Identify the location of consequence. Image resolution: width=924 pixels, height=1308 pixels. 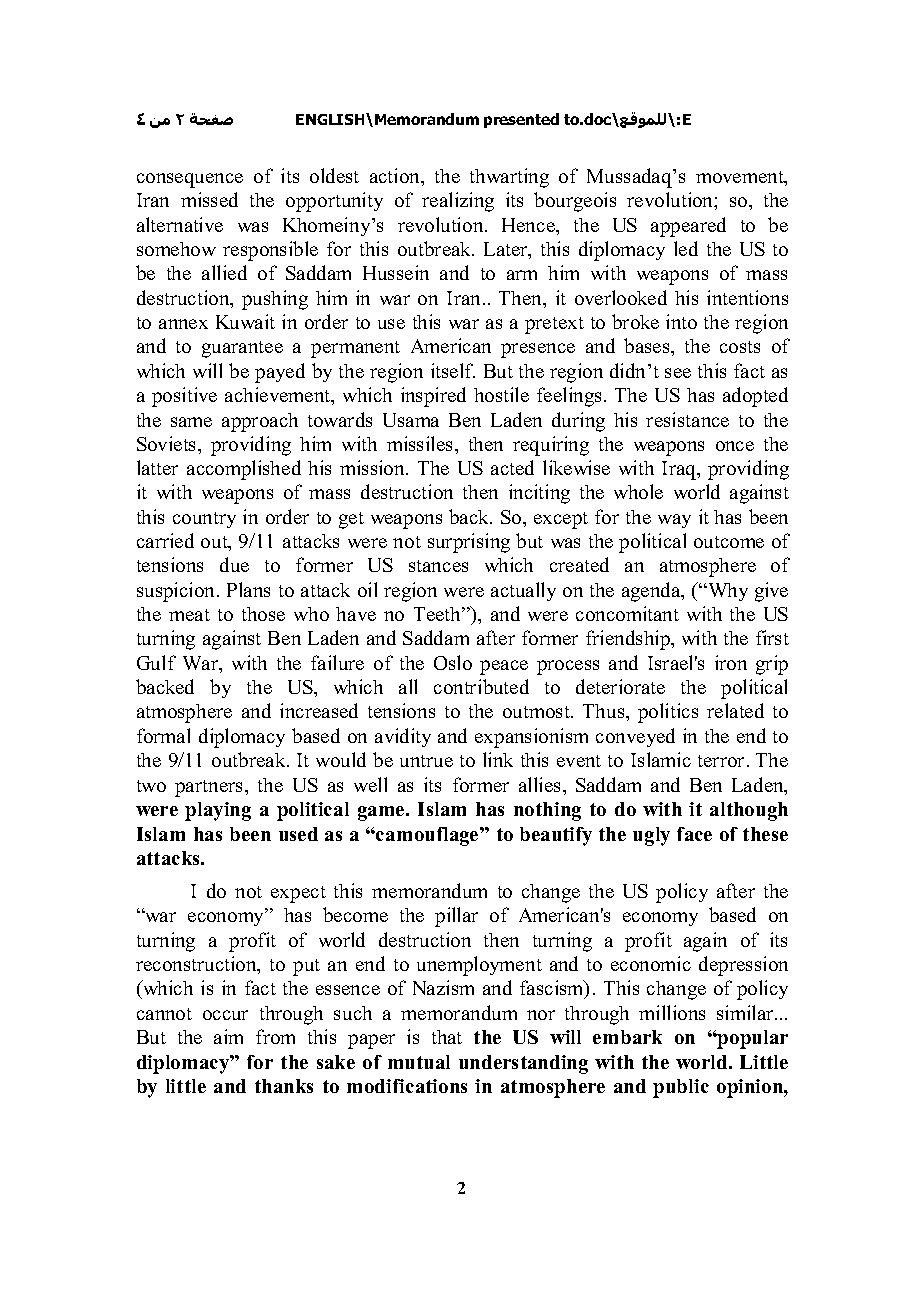
(190, 180).
